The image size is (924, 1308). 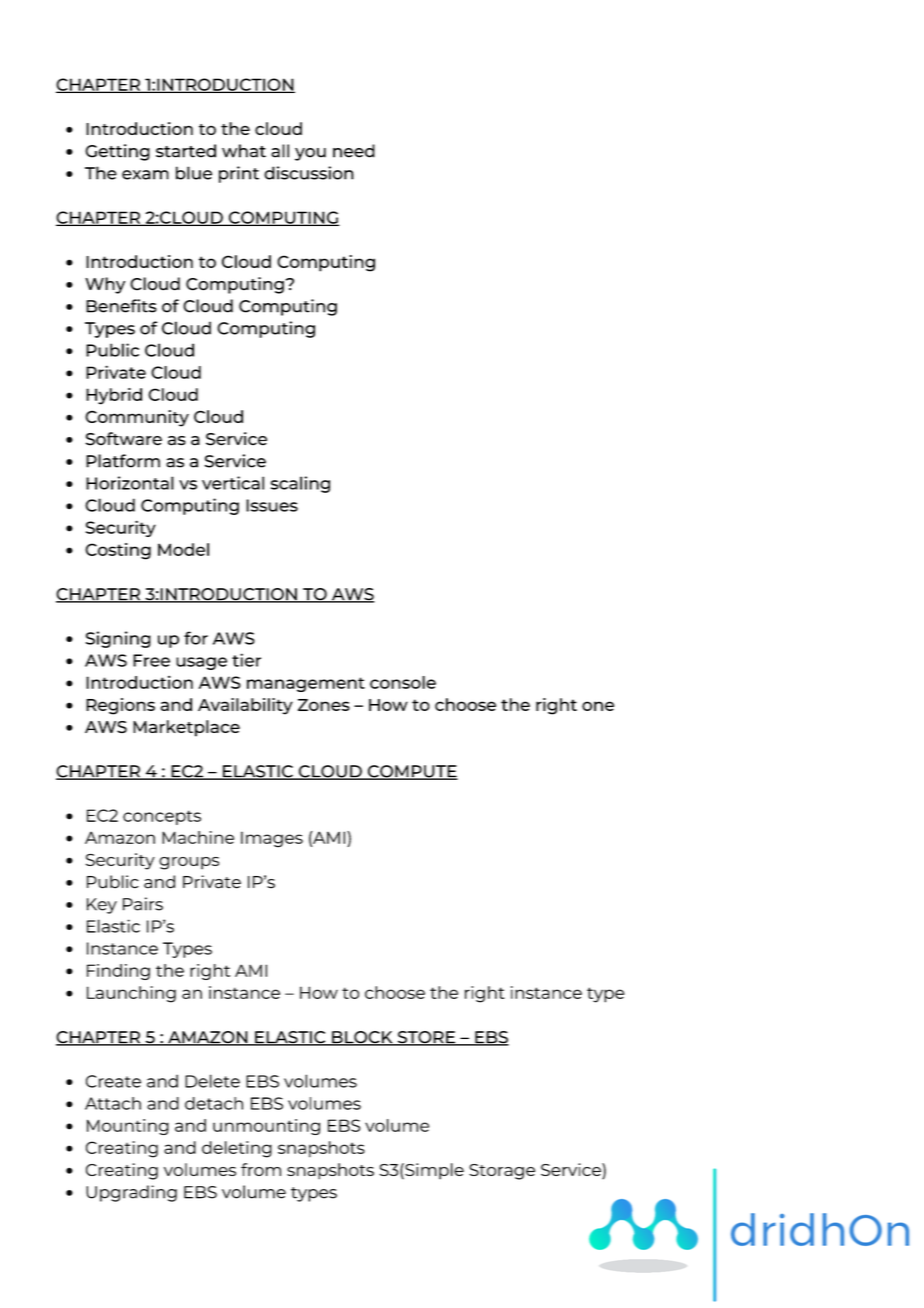 I want to click on from, so click(x=261, y=1169).
